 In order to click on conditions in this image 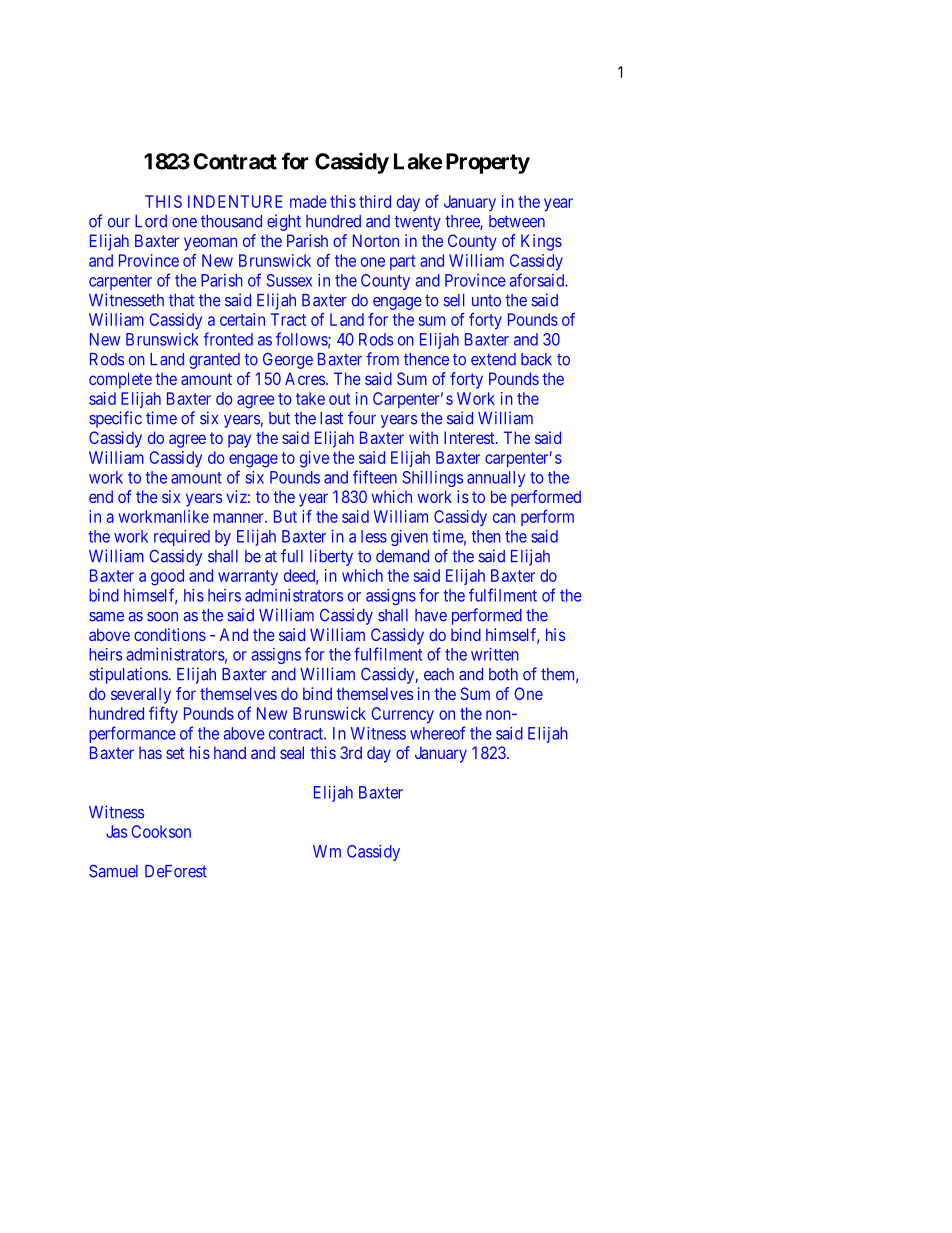, I will do `click(170, 634)`.
